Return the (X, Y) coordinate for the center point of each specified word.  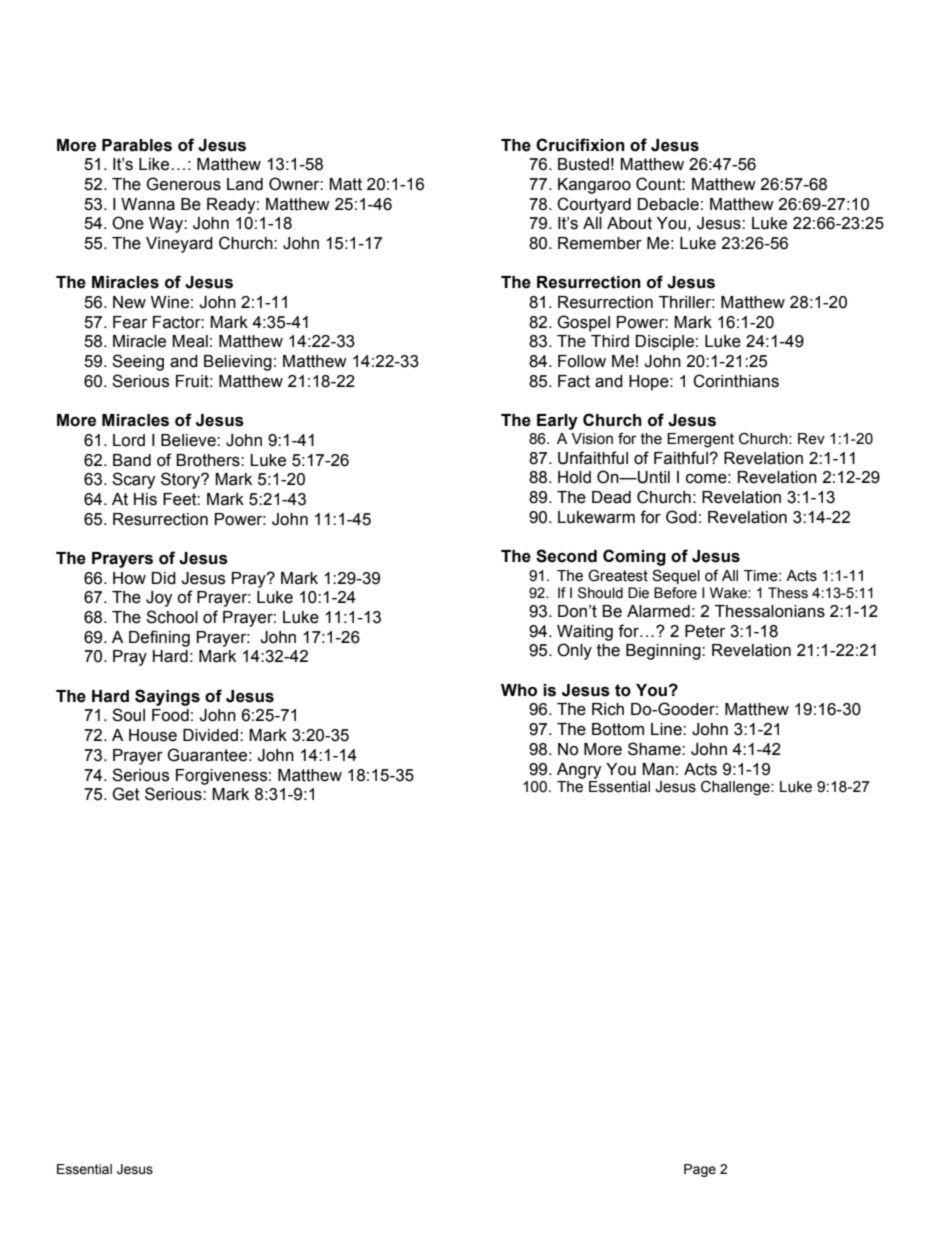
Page (700, 1170)
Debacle (668, 204)
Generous (183, 184)
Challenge (736, 788)
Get (126, 794)
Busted (583, 164)
